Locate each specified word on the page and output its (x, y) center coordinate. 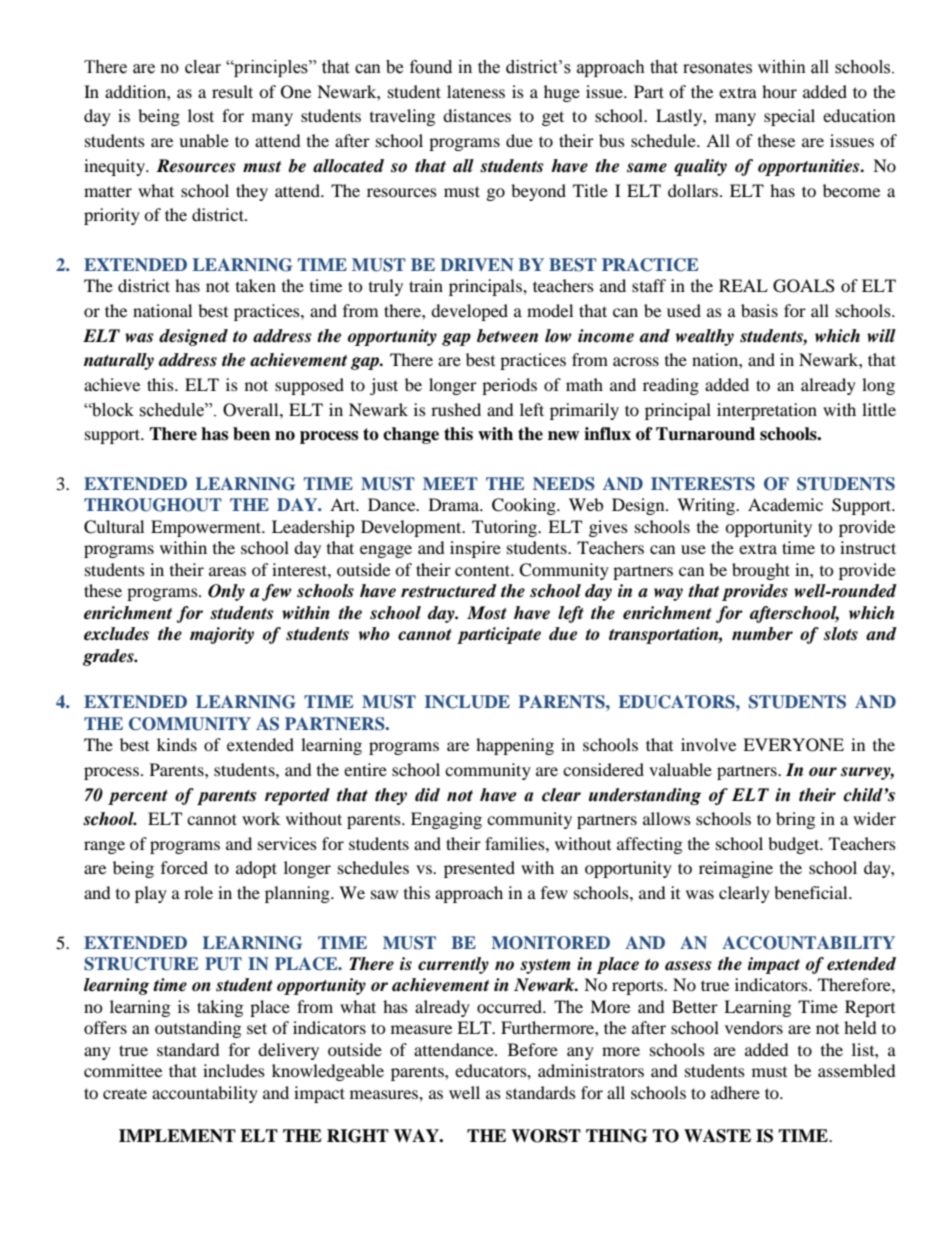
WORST (546, 1136)
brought (761, 571)
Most (487, 613)
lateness (476, 91)
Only (226, 592)
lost (201, 115)
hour (779, 91)
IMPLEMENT (177, 1135)
